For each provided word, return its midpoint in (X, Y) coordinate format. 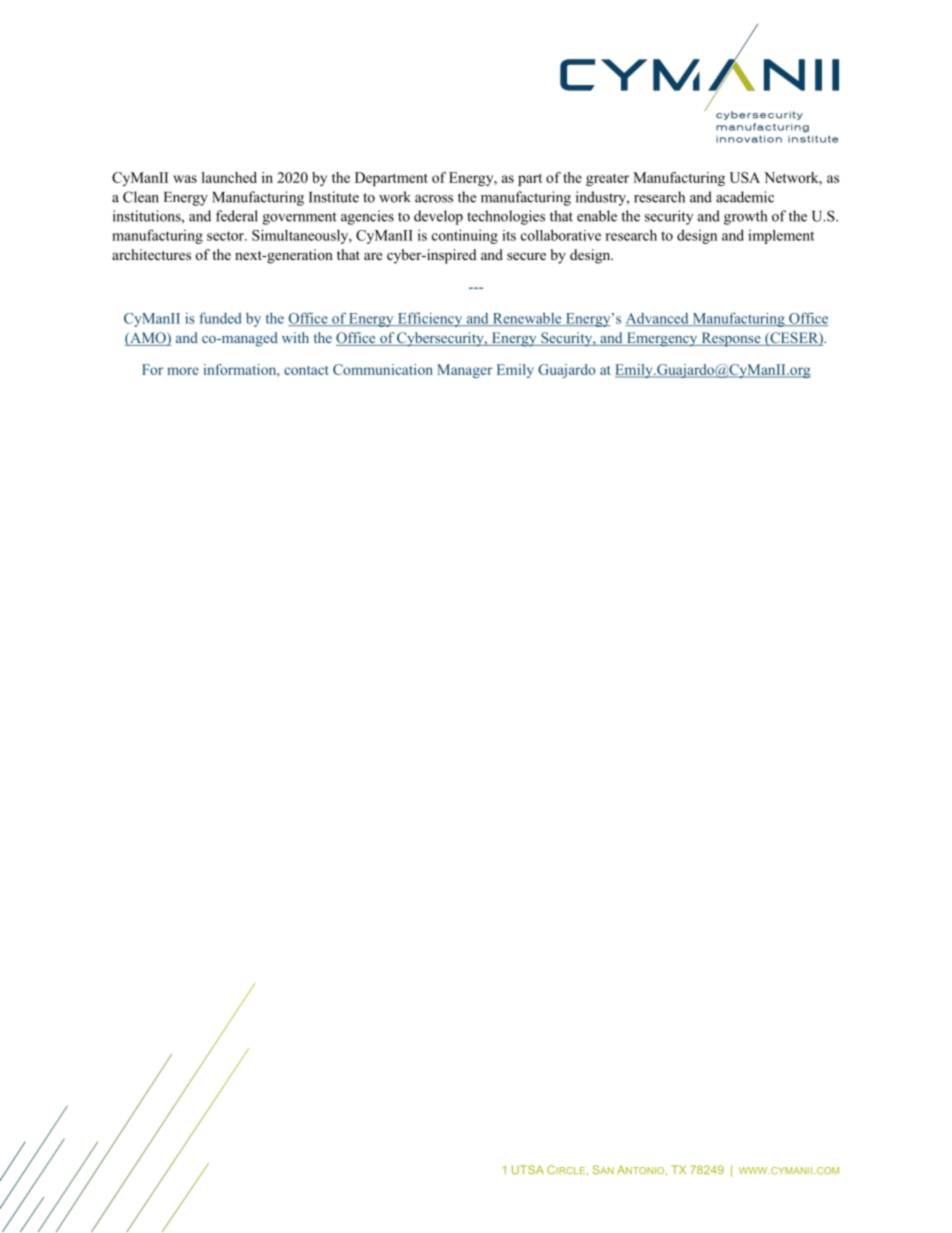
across (434, 199)
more (183, 371)
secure (526, 256)
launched (229, 177)
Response (731, 339)
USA (744, 177)
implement (781, 237)
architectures (151, 254)
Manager (464, 371)
